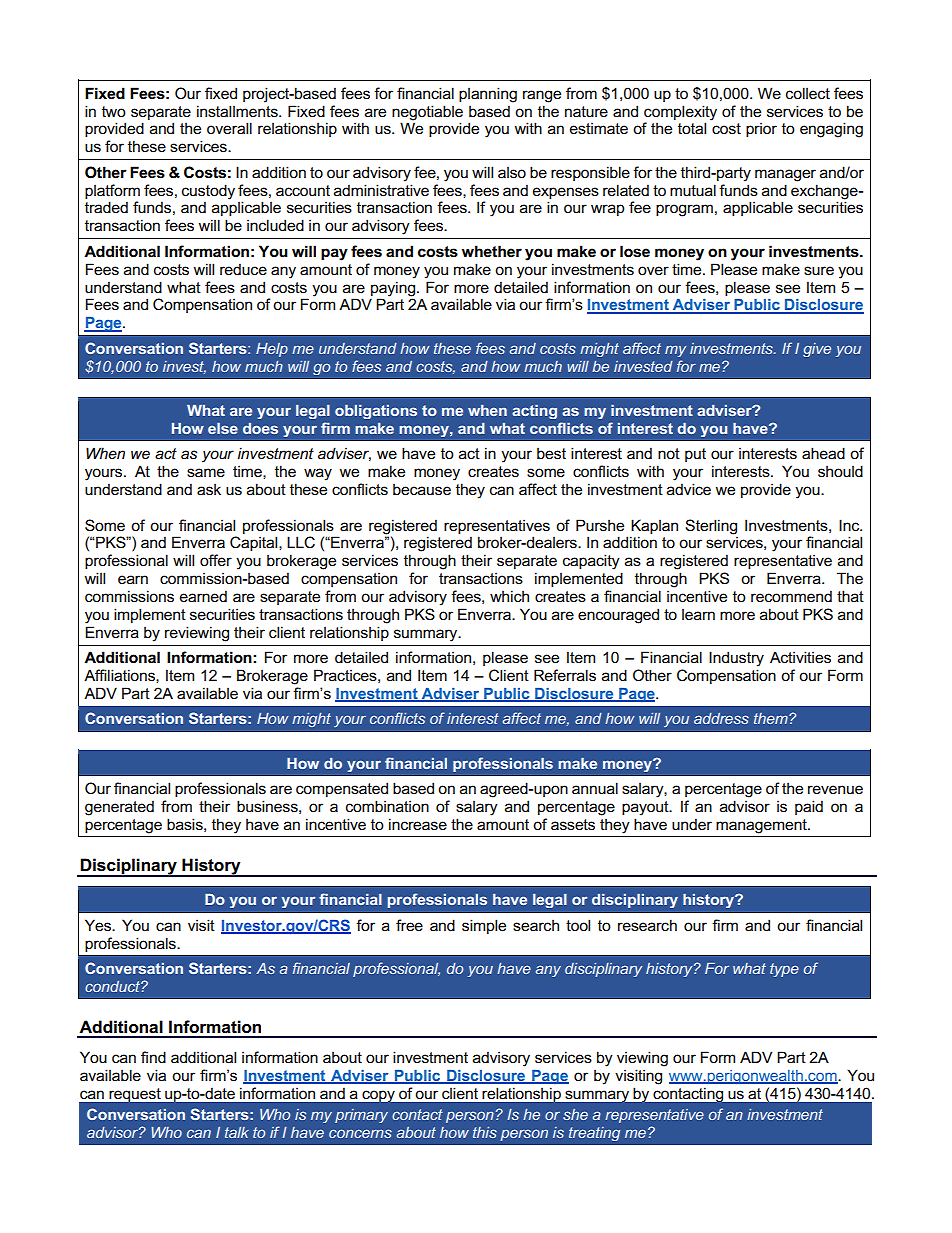 The image size is (952, 1233). Describe the element at coordinates (418, 824) in the screenshot. I see `increase` at that location.
